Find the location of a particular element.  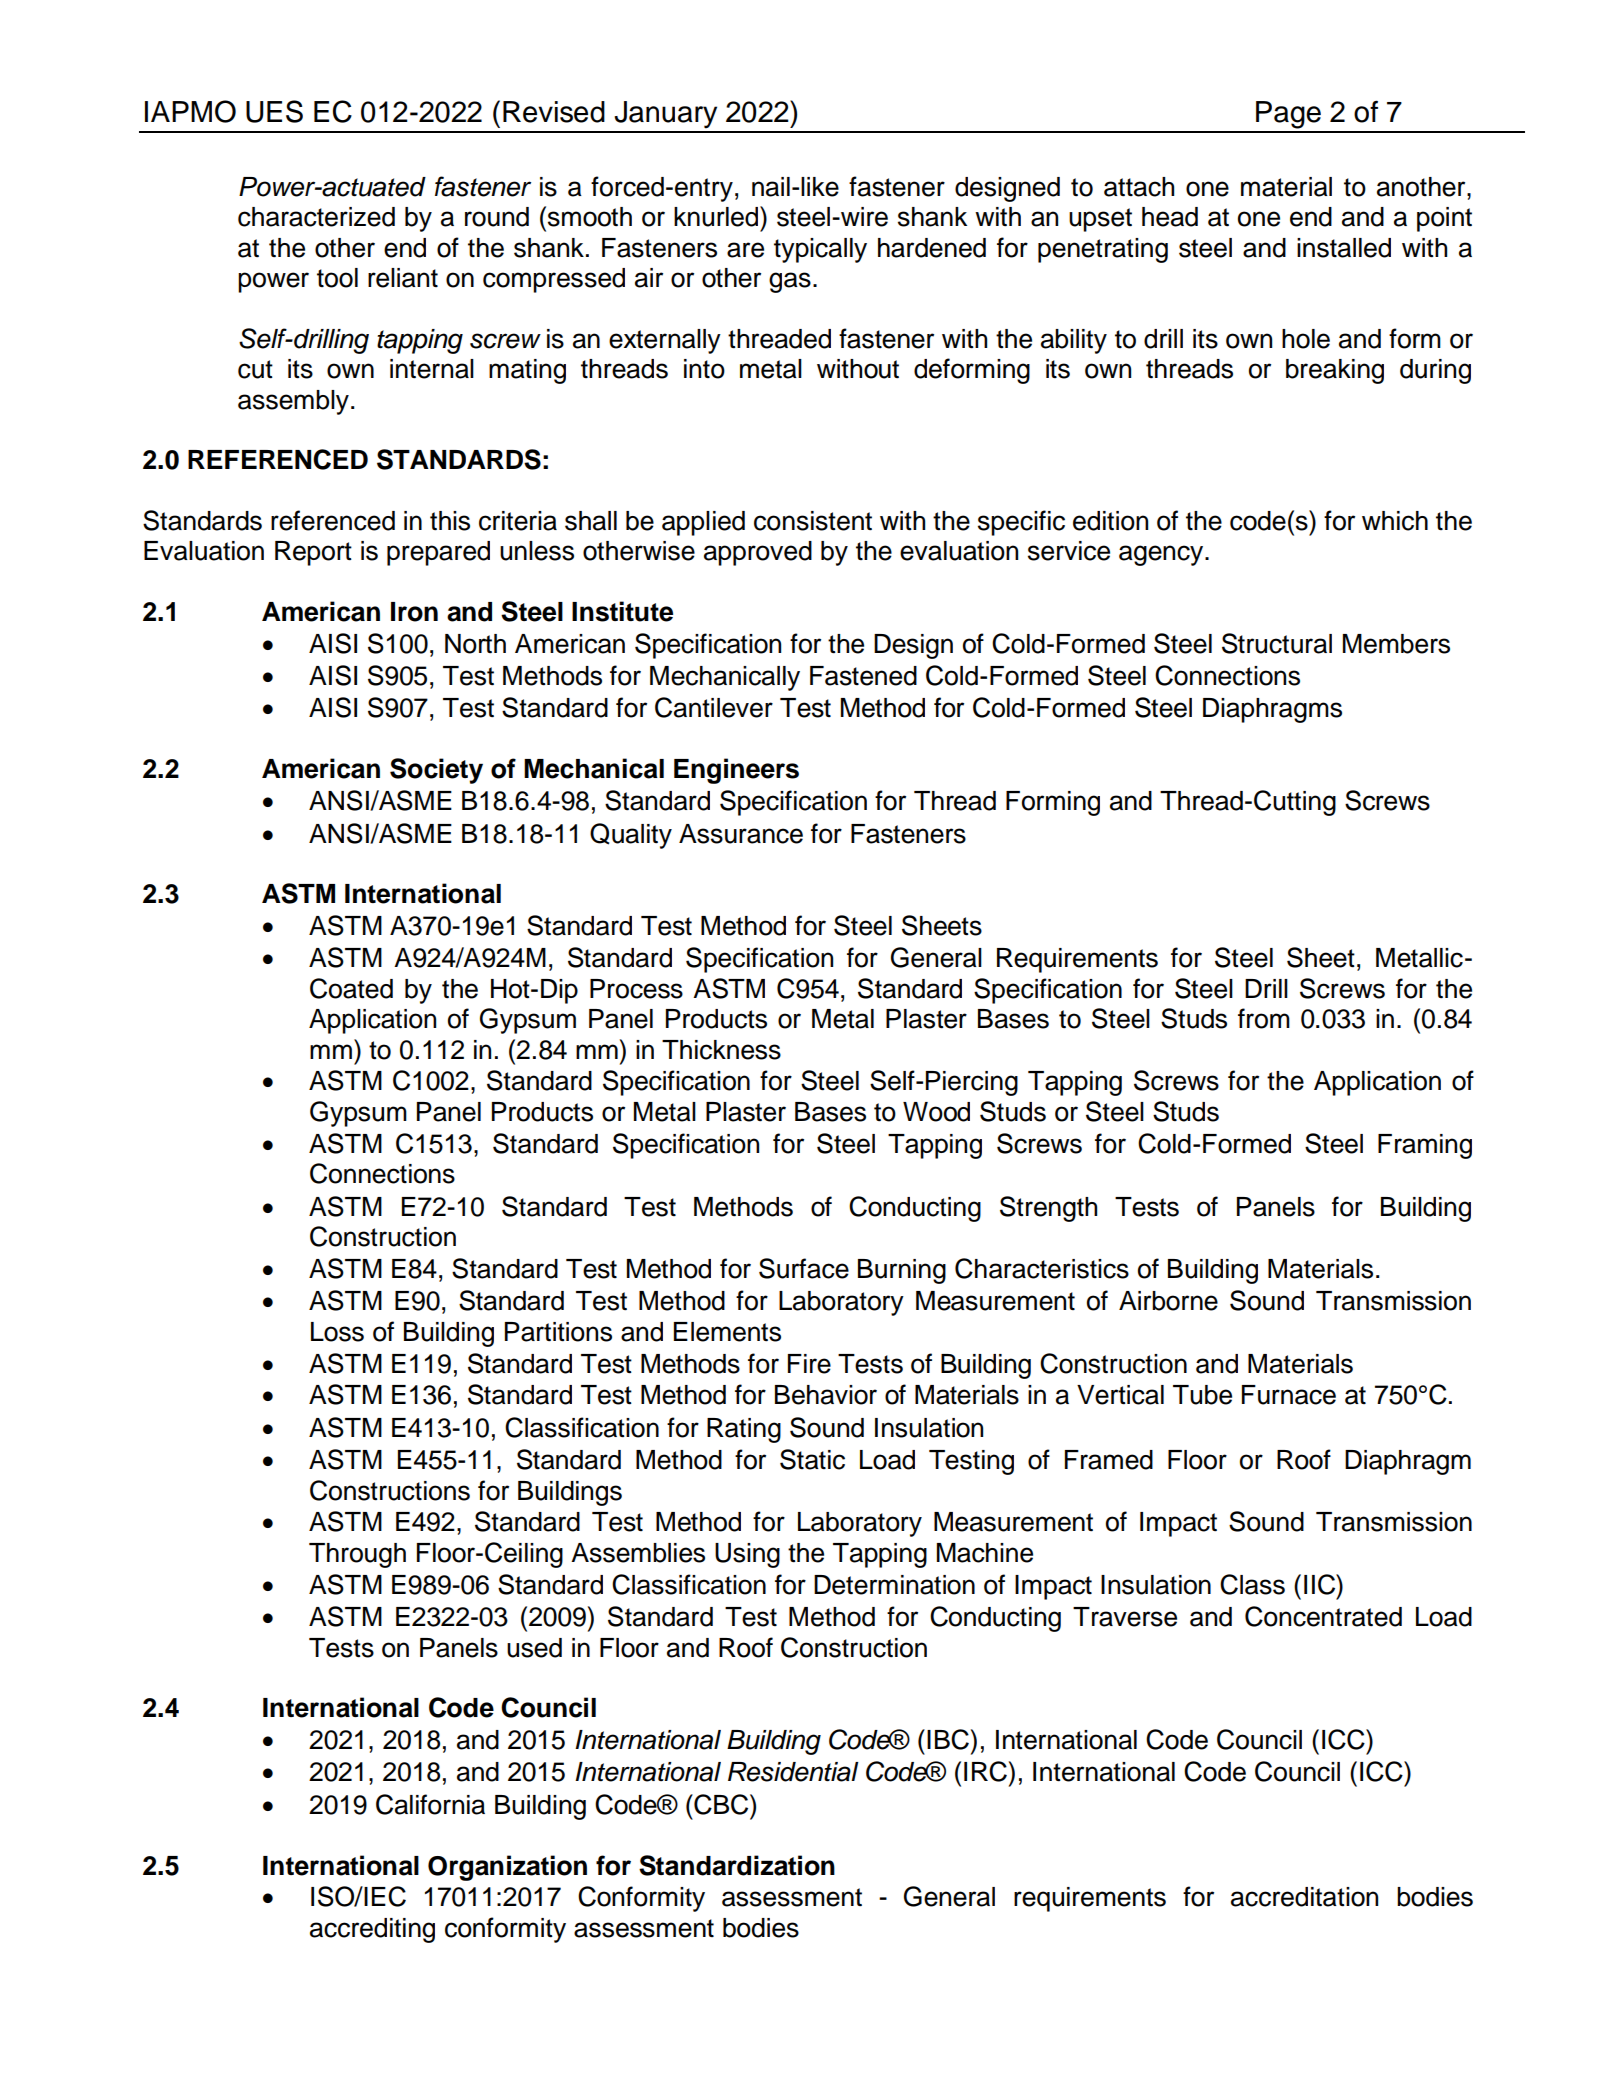

Residential is located at coordinates (793, 1772).
